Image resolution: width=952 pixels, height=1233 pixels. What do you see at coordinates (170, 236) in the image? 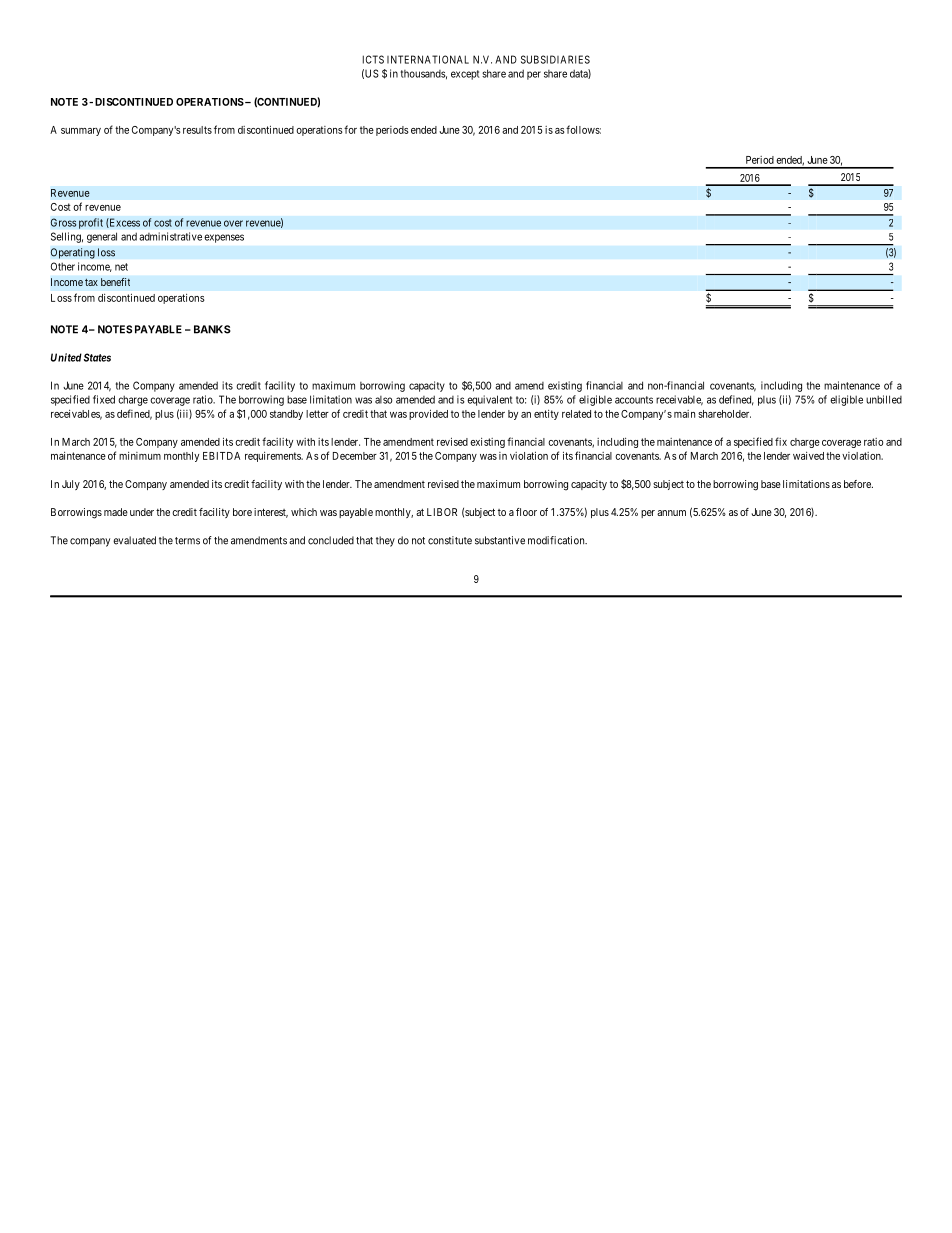
I see `administrative` at bounding box center [170, 236].
